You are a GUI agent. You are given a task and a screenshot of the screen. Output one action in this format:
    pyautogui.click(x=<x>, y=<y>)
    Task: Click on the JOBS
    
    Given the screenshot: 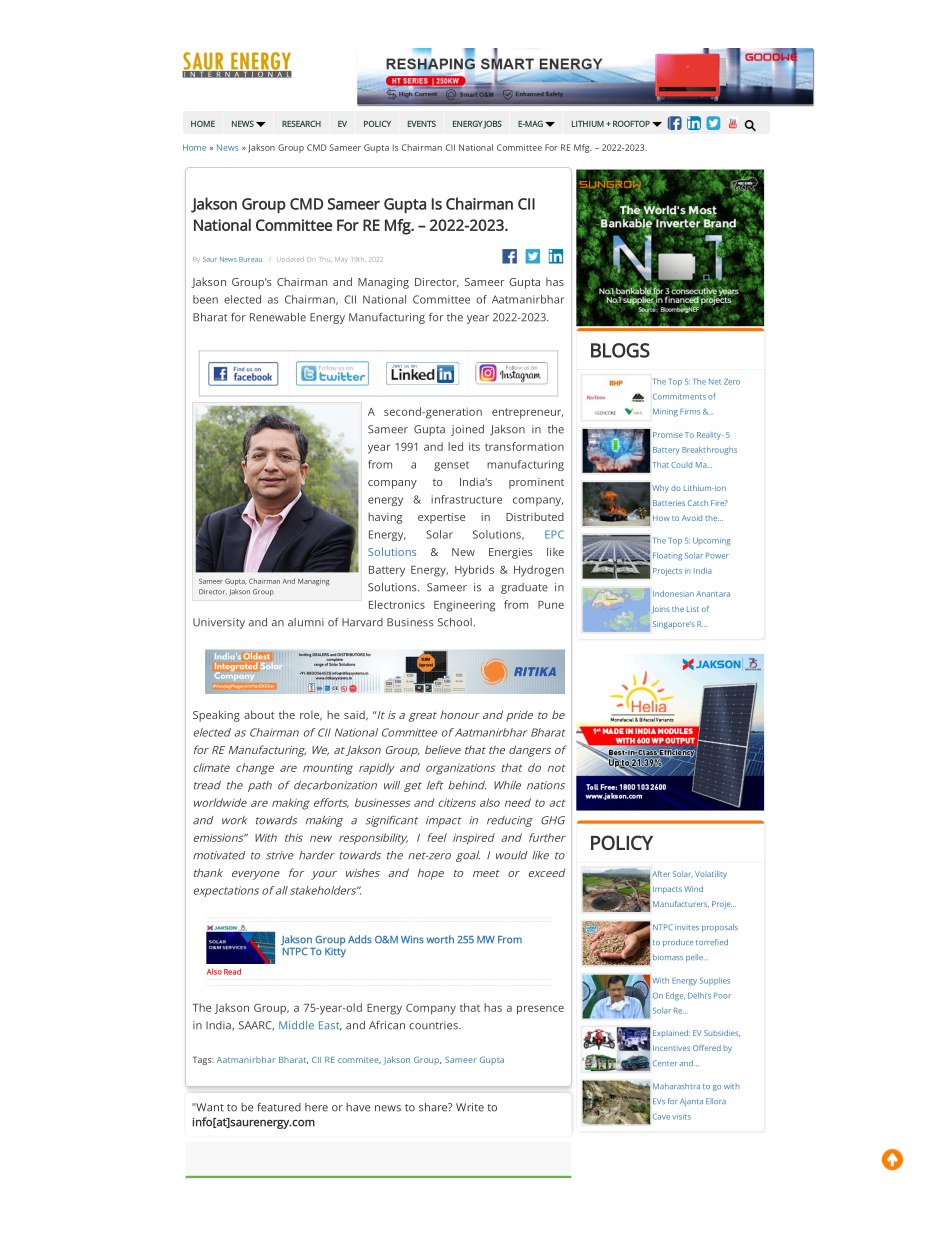 What is the action you would take?
    pyautogui.click(x=492, y=124)
